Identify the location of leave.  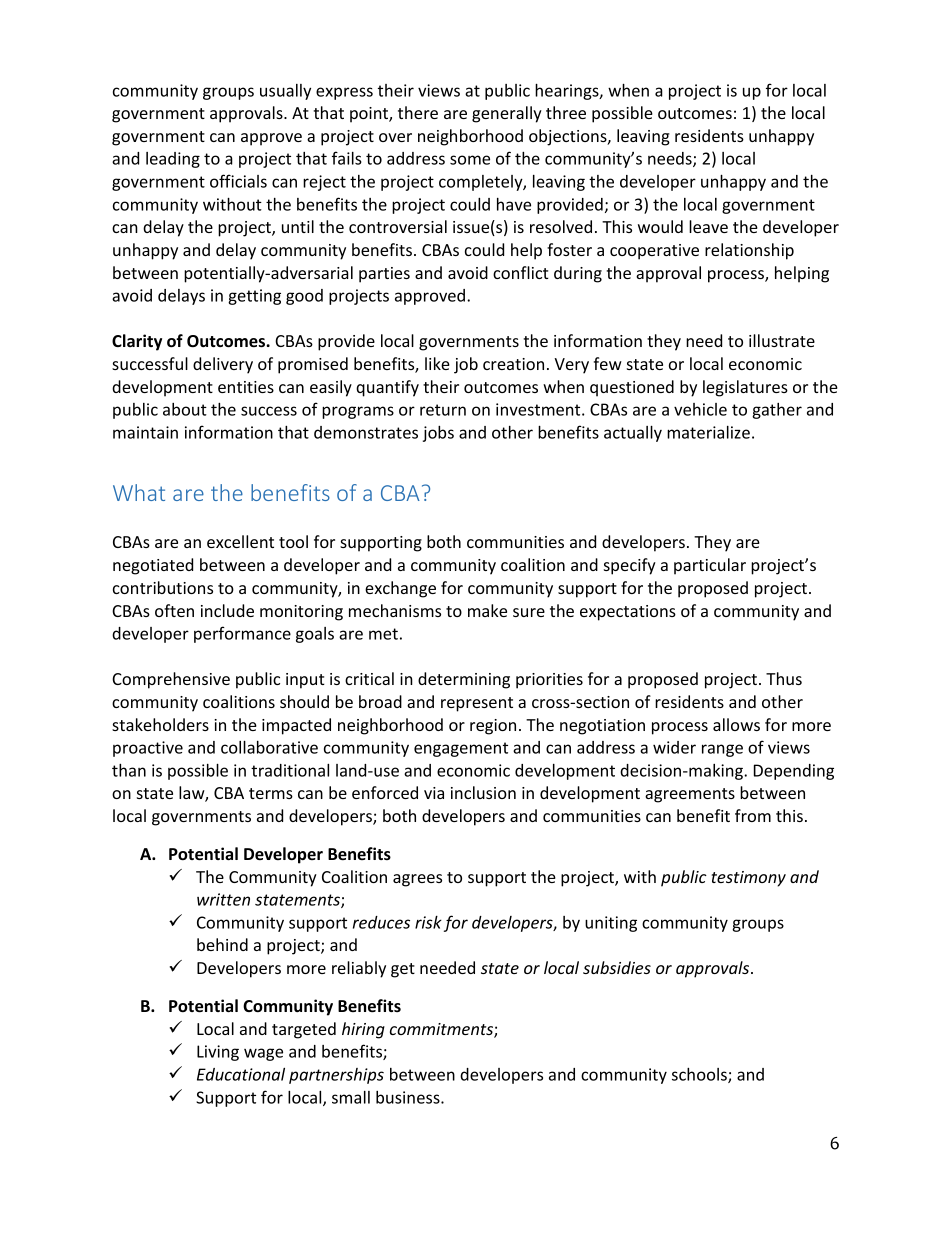
(708, 226).
